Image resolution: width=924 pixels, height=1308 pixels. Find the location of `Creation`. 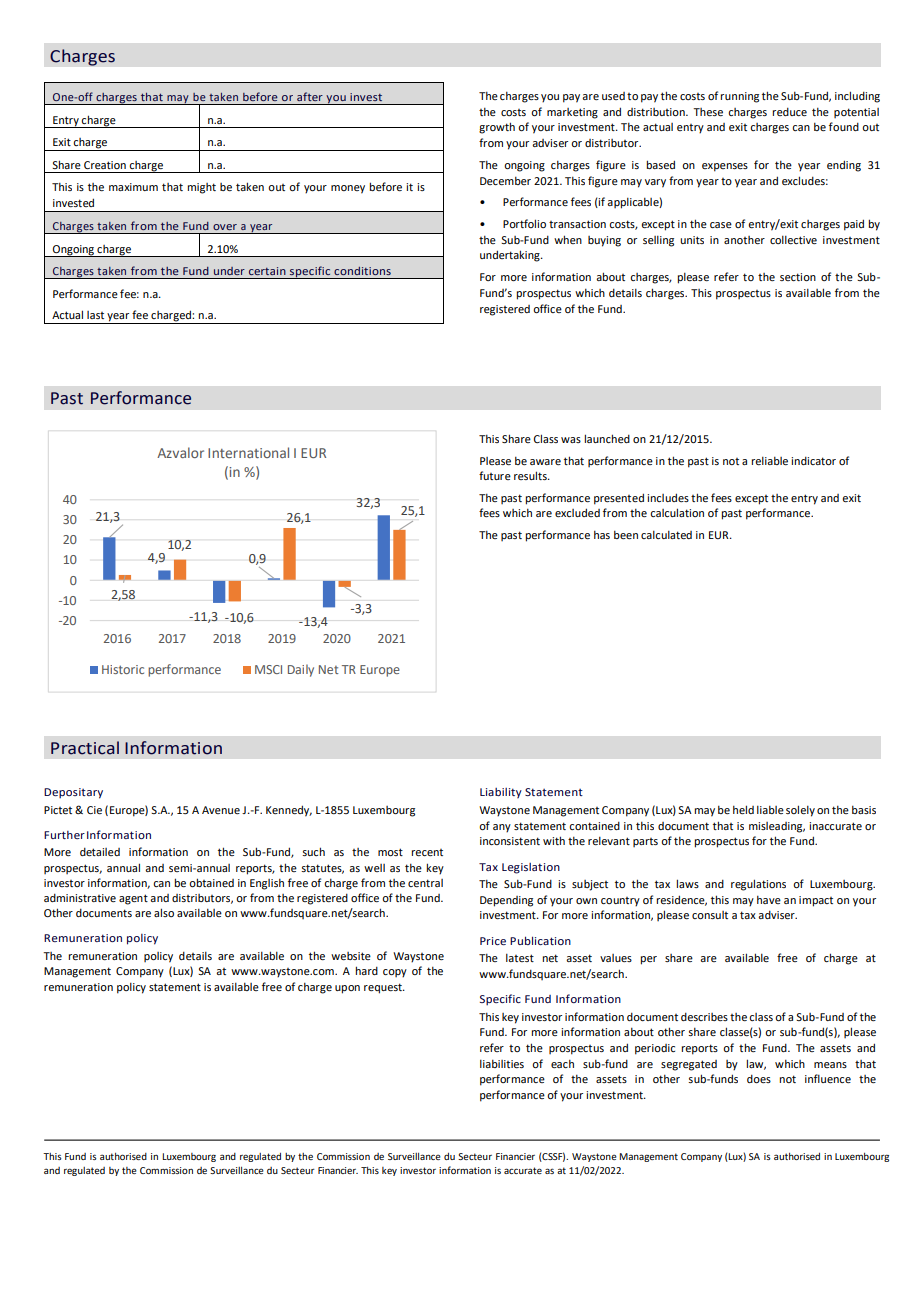

Creation is located at coordinates (105, 165).
